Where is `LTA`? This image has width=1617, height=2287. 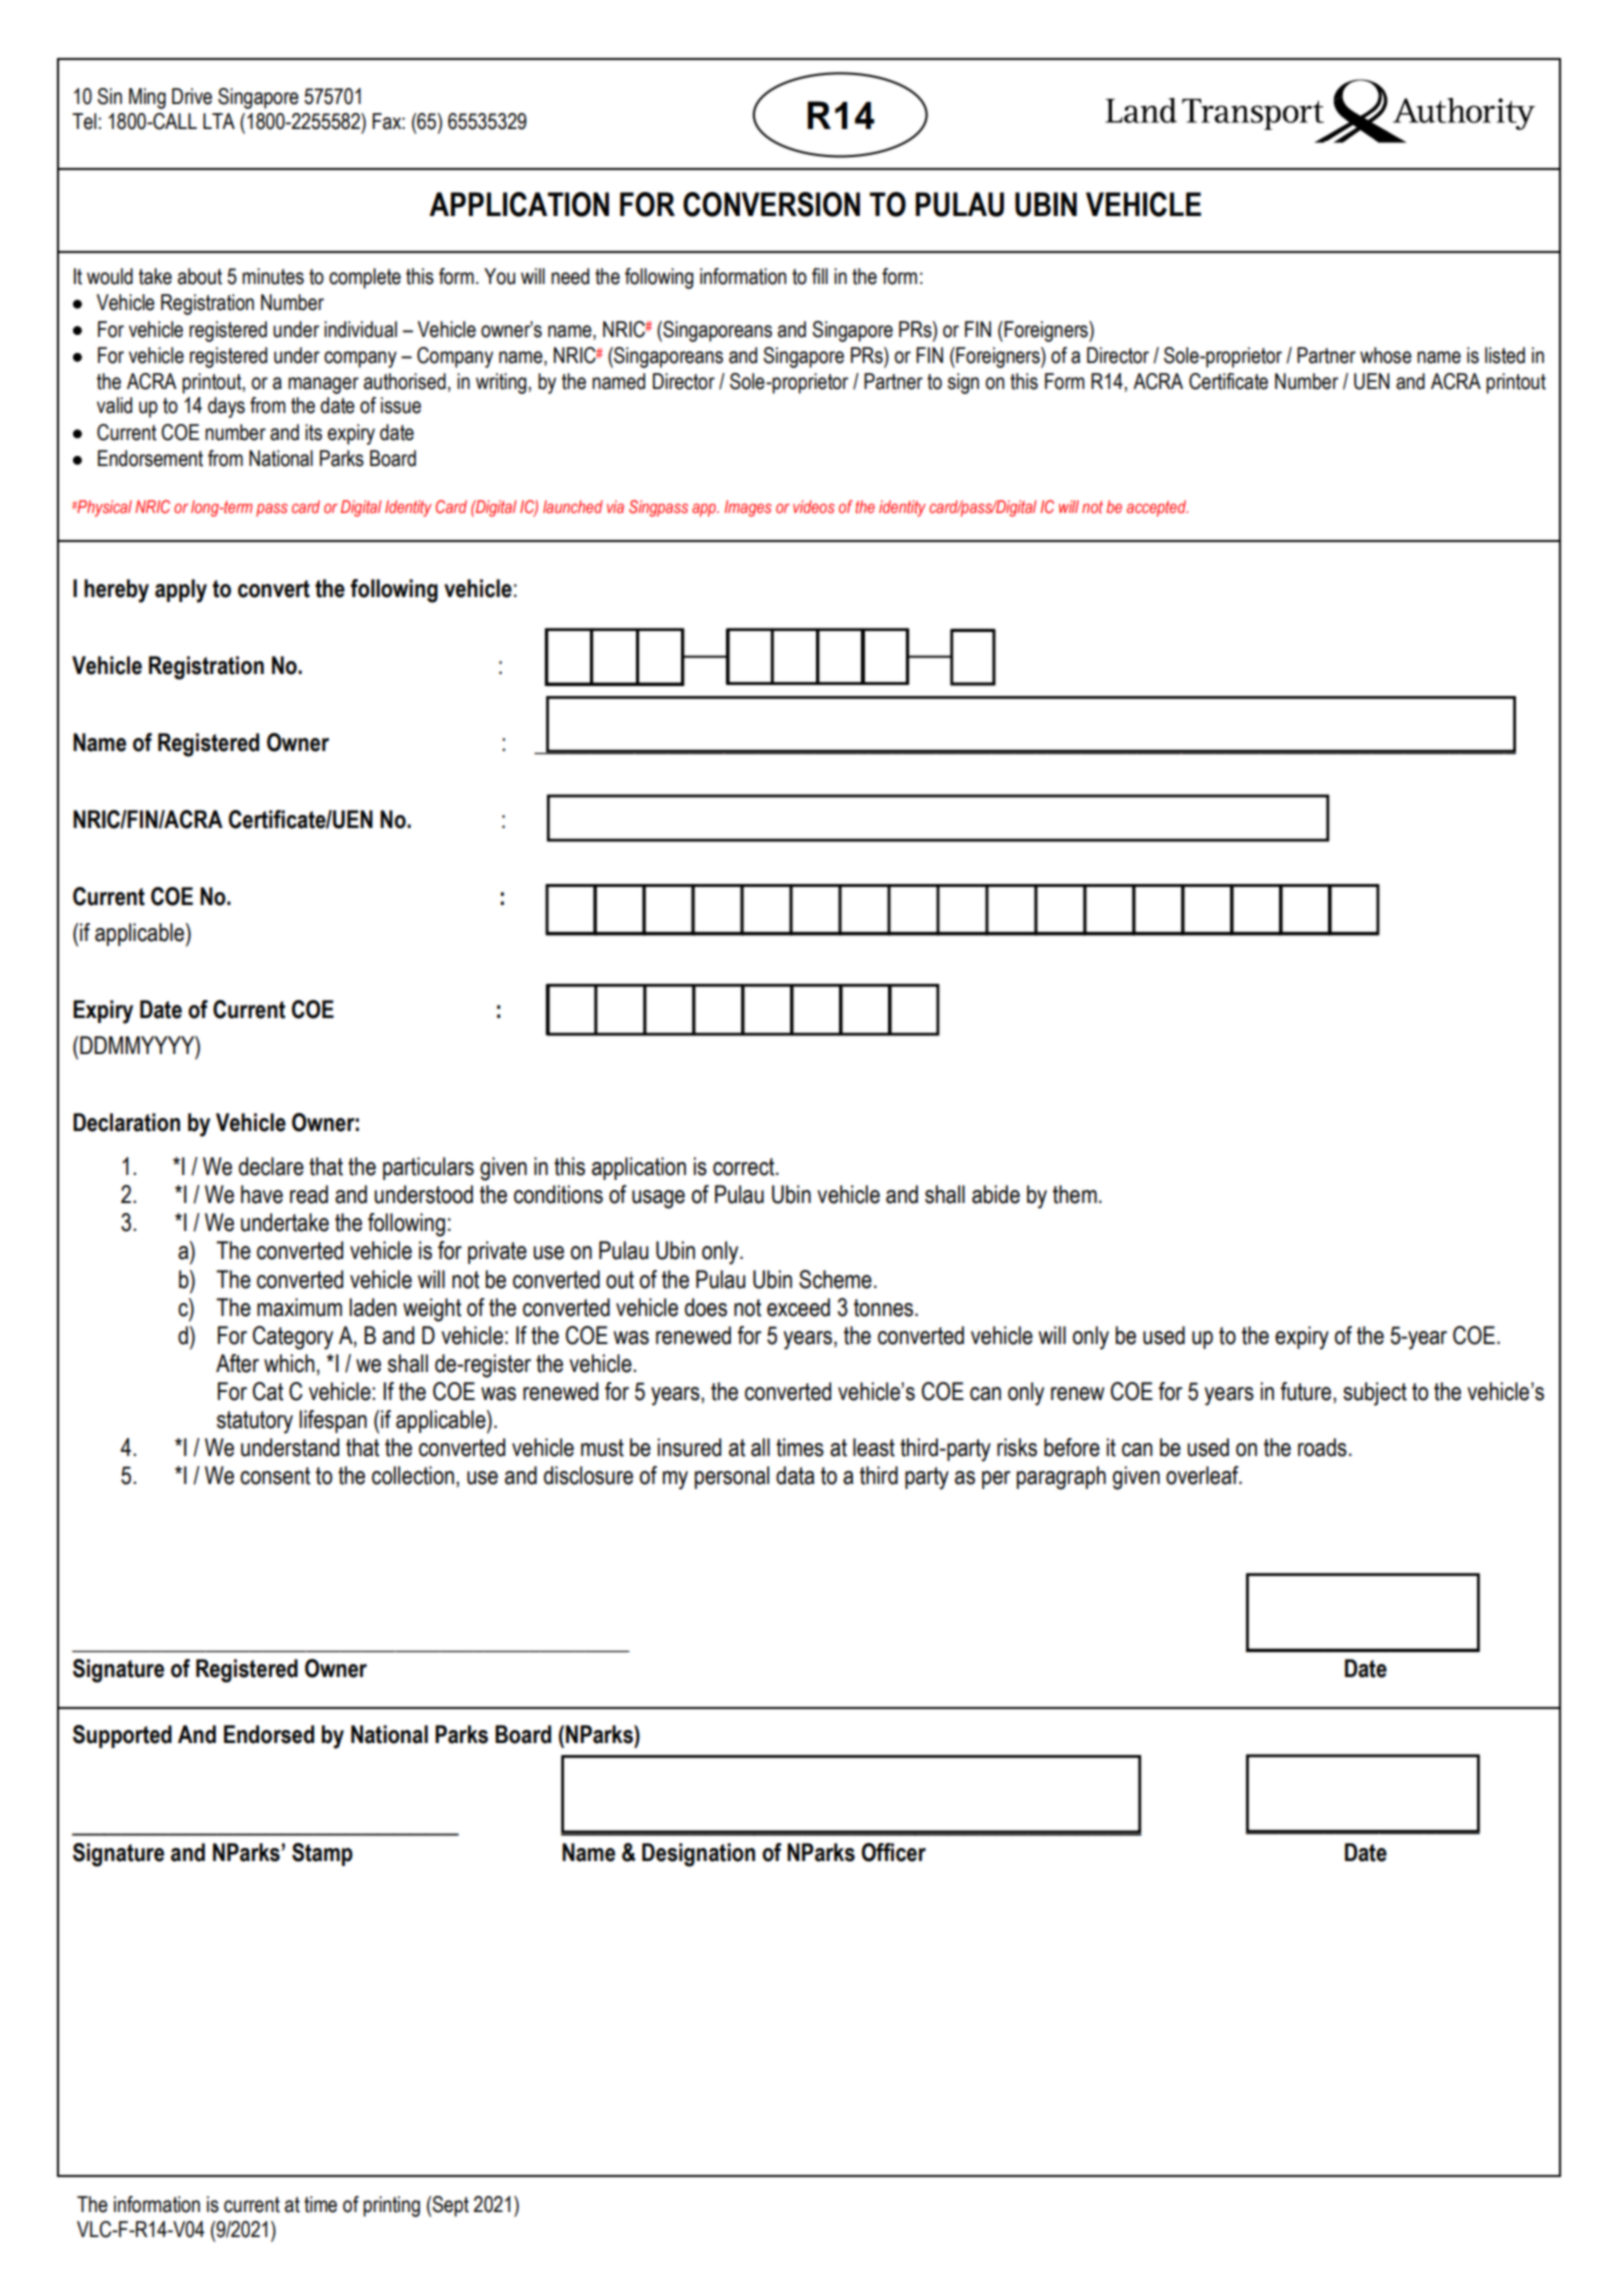
LTA is located at coordinates (219, 121).
